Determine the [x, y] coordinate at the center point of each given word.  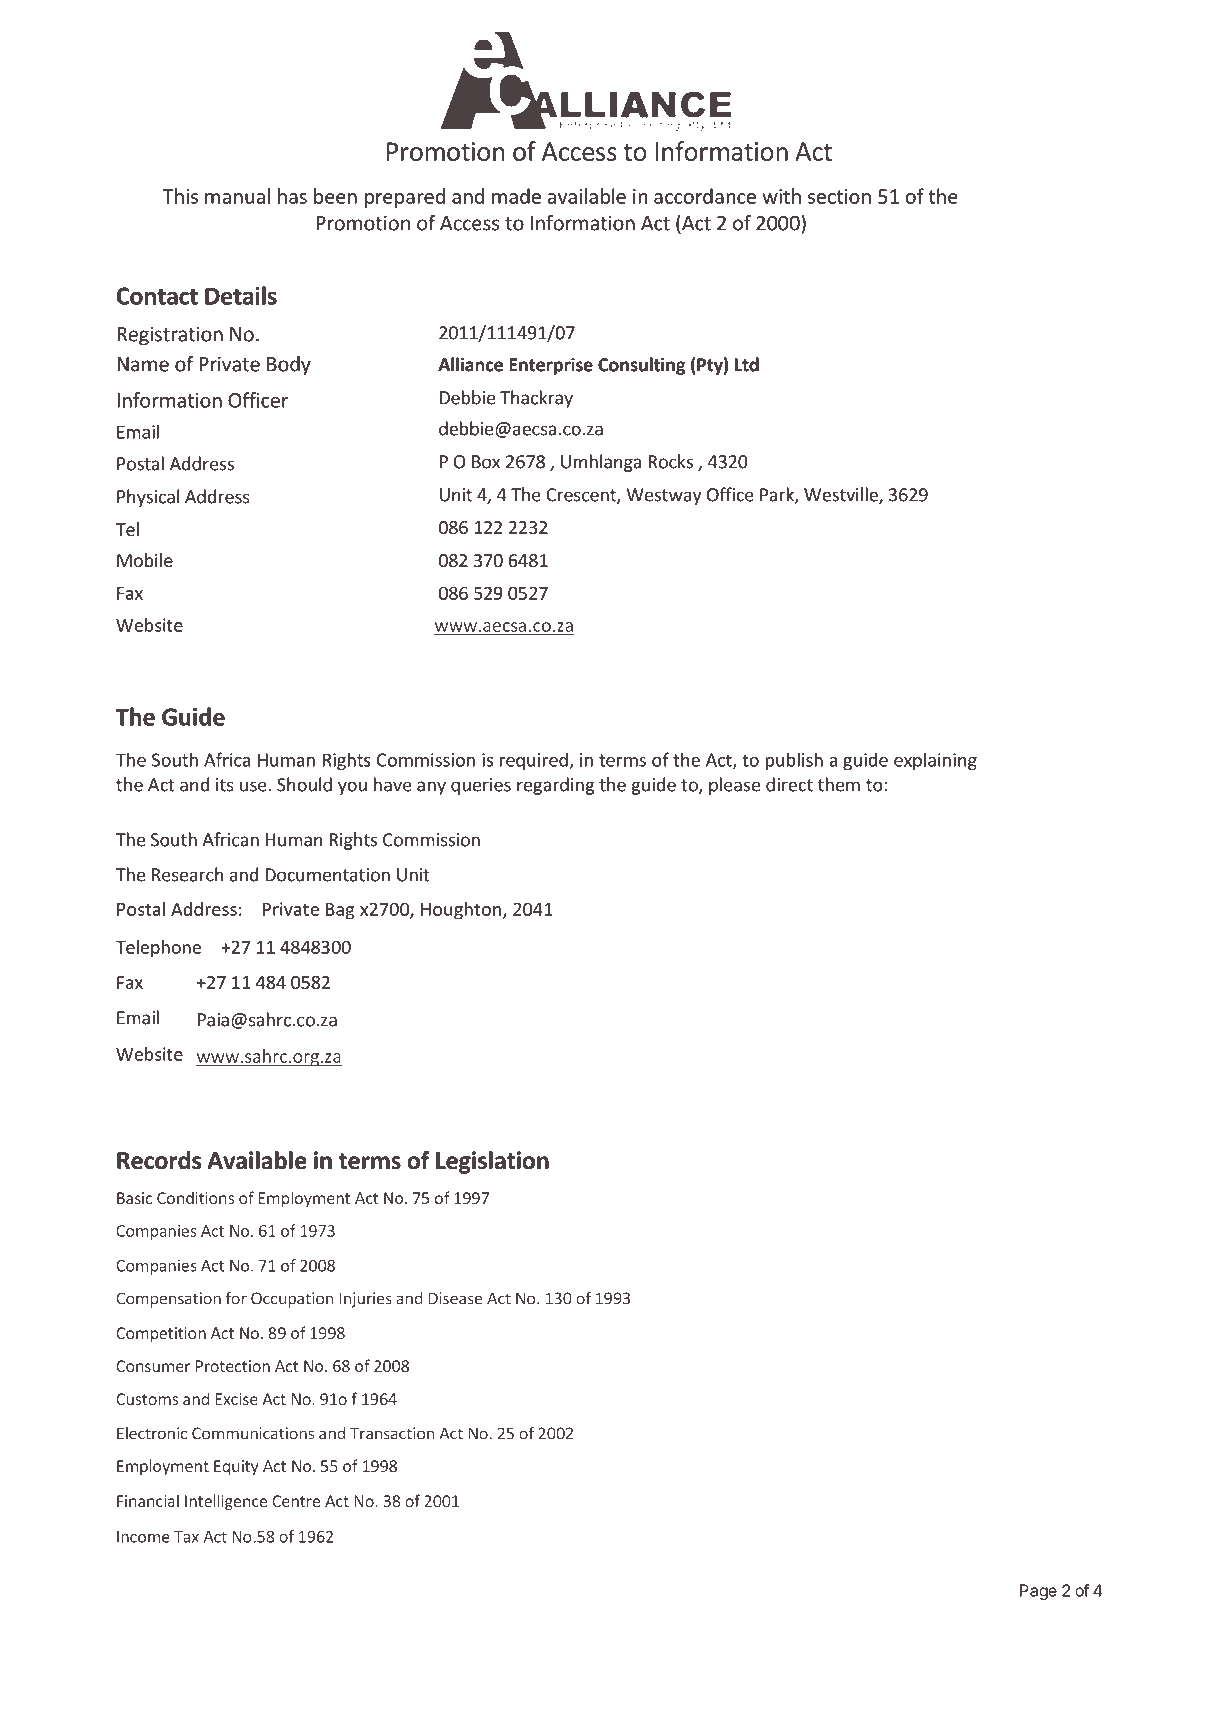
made [516, 196]
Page [1038, 1592]
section [839, 196]
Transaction [392, 1433]
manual [237, 196]
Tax [186, 1537]
